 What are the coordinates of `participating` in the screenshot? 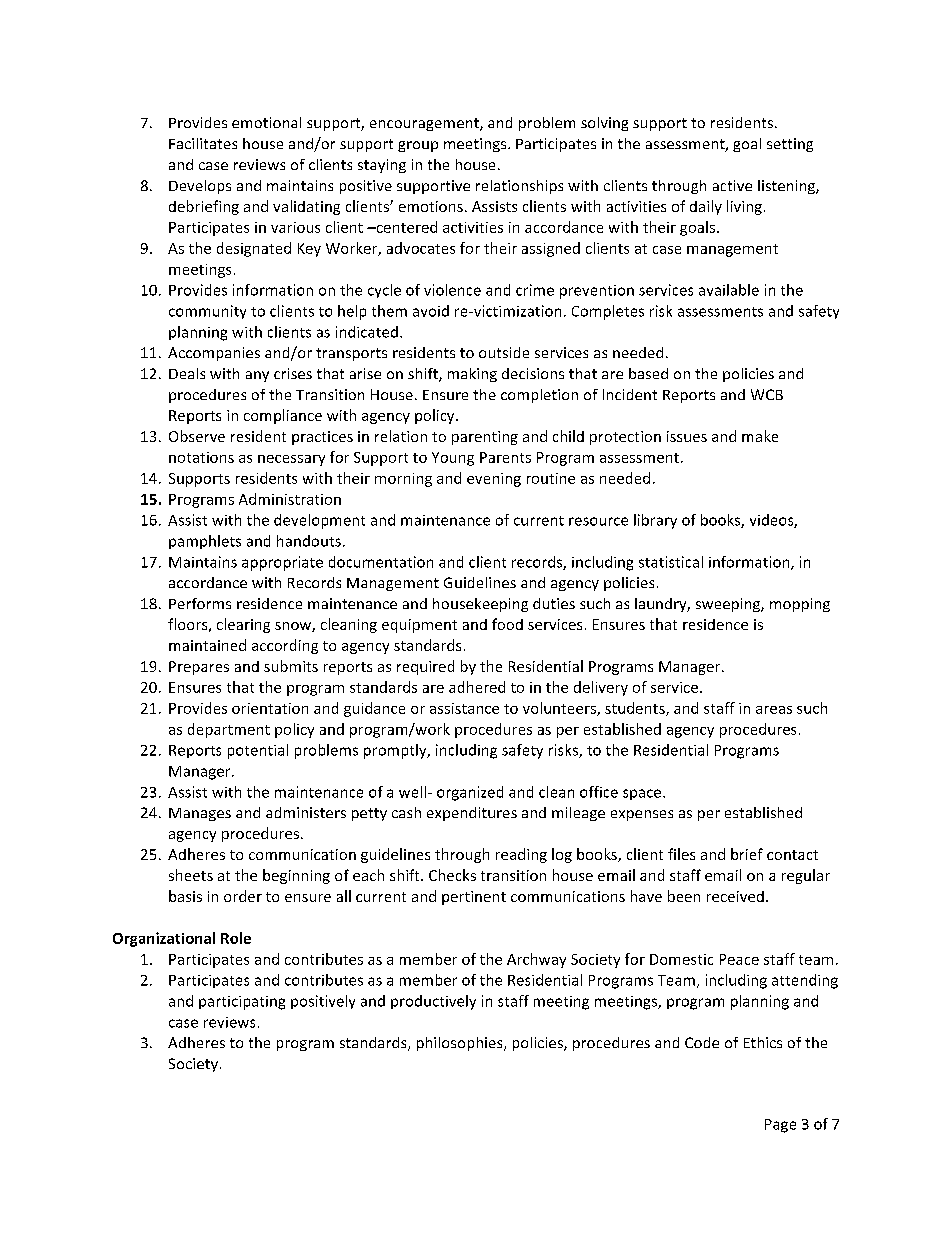 It's located at (242, 1003).
